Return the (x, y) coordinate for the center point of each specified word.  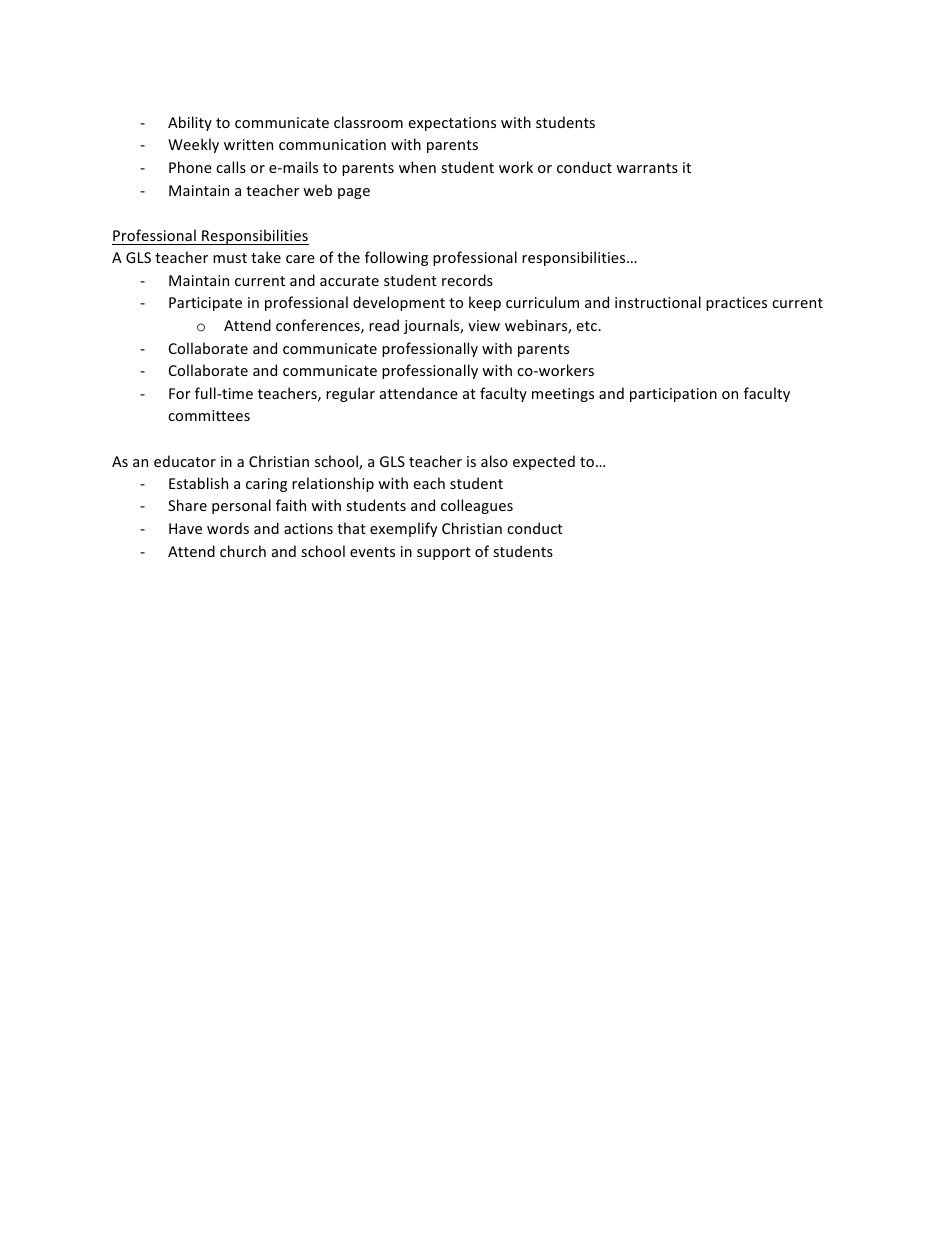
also (494, 461)
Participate (205, 304)
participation (673, 395)
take (266, 257)
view (484, 325)
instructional (658, 302)
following (396, 258)
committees (209, 415)
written (248, 144)
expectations (452, 124)
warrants (647, 168)
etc (587, 326)
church (243, 551)
